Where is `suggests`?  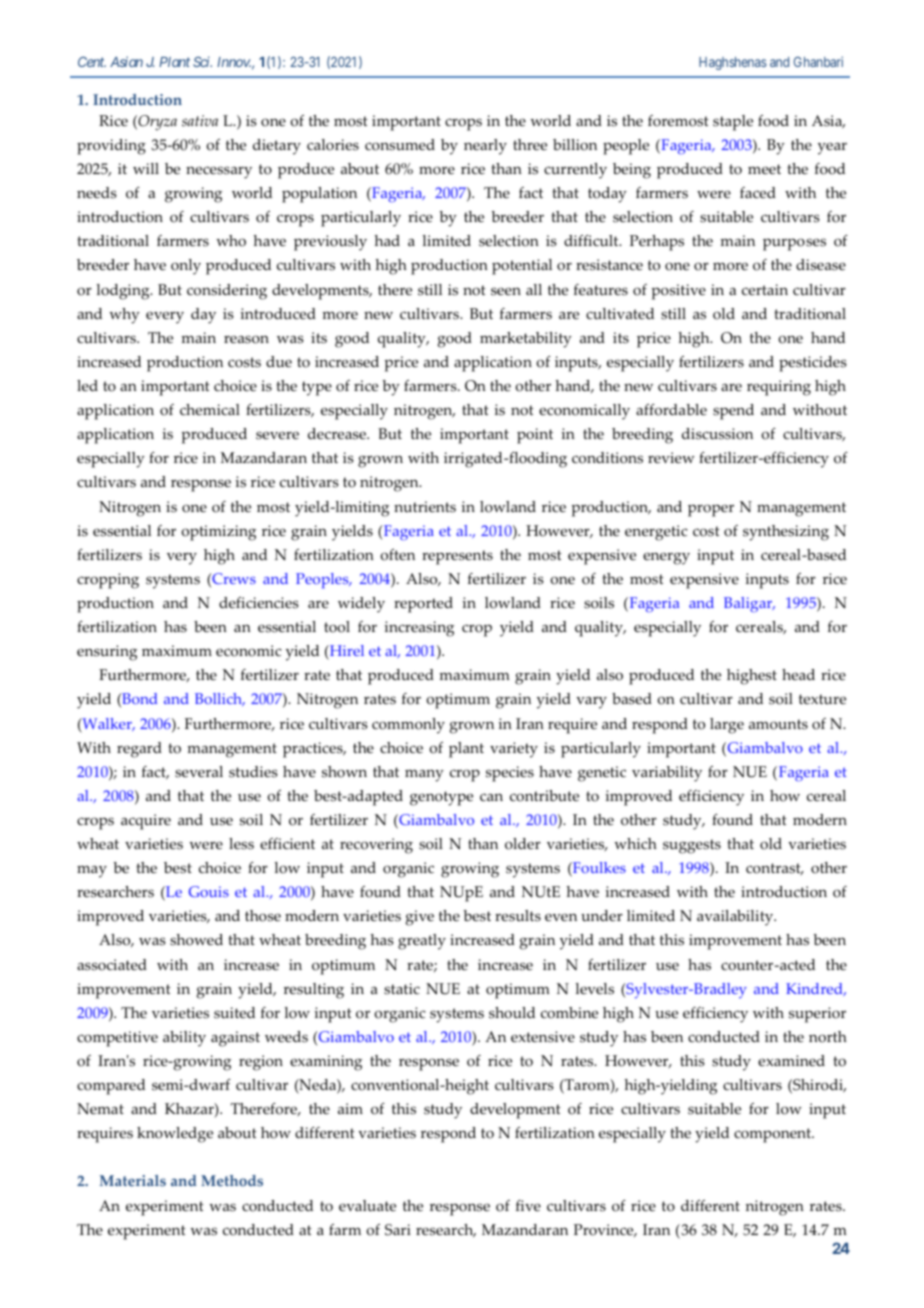 suggests is located at coordinates (692, 846).
